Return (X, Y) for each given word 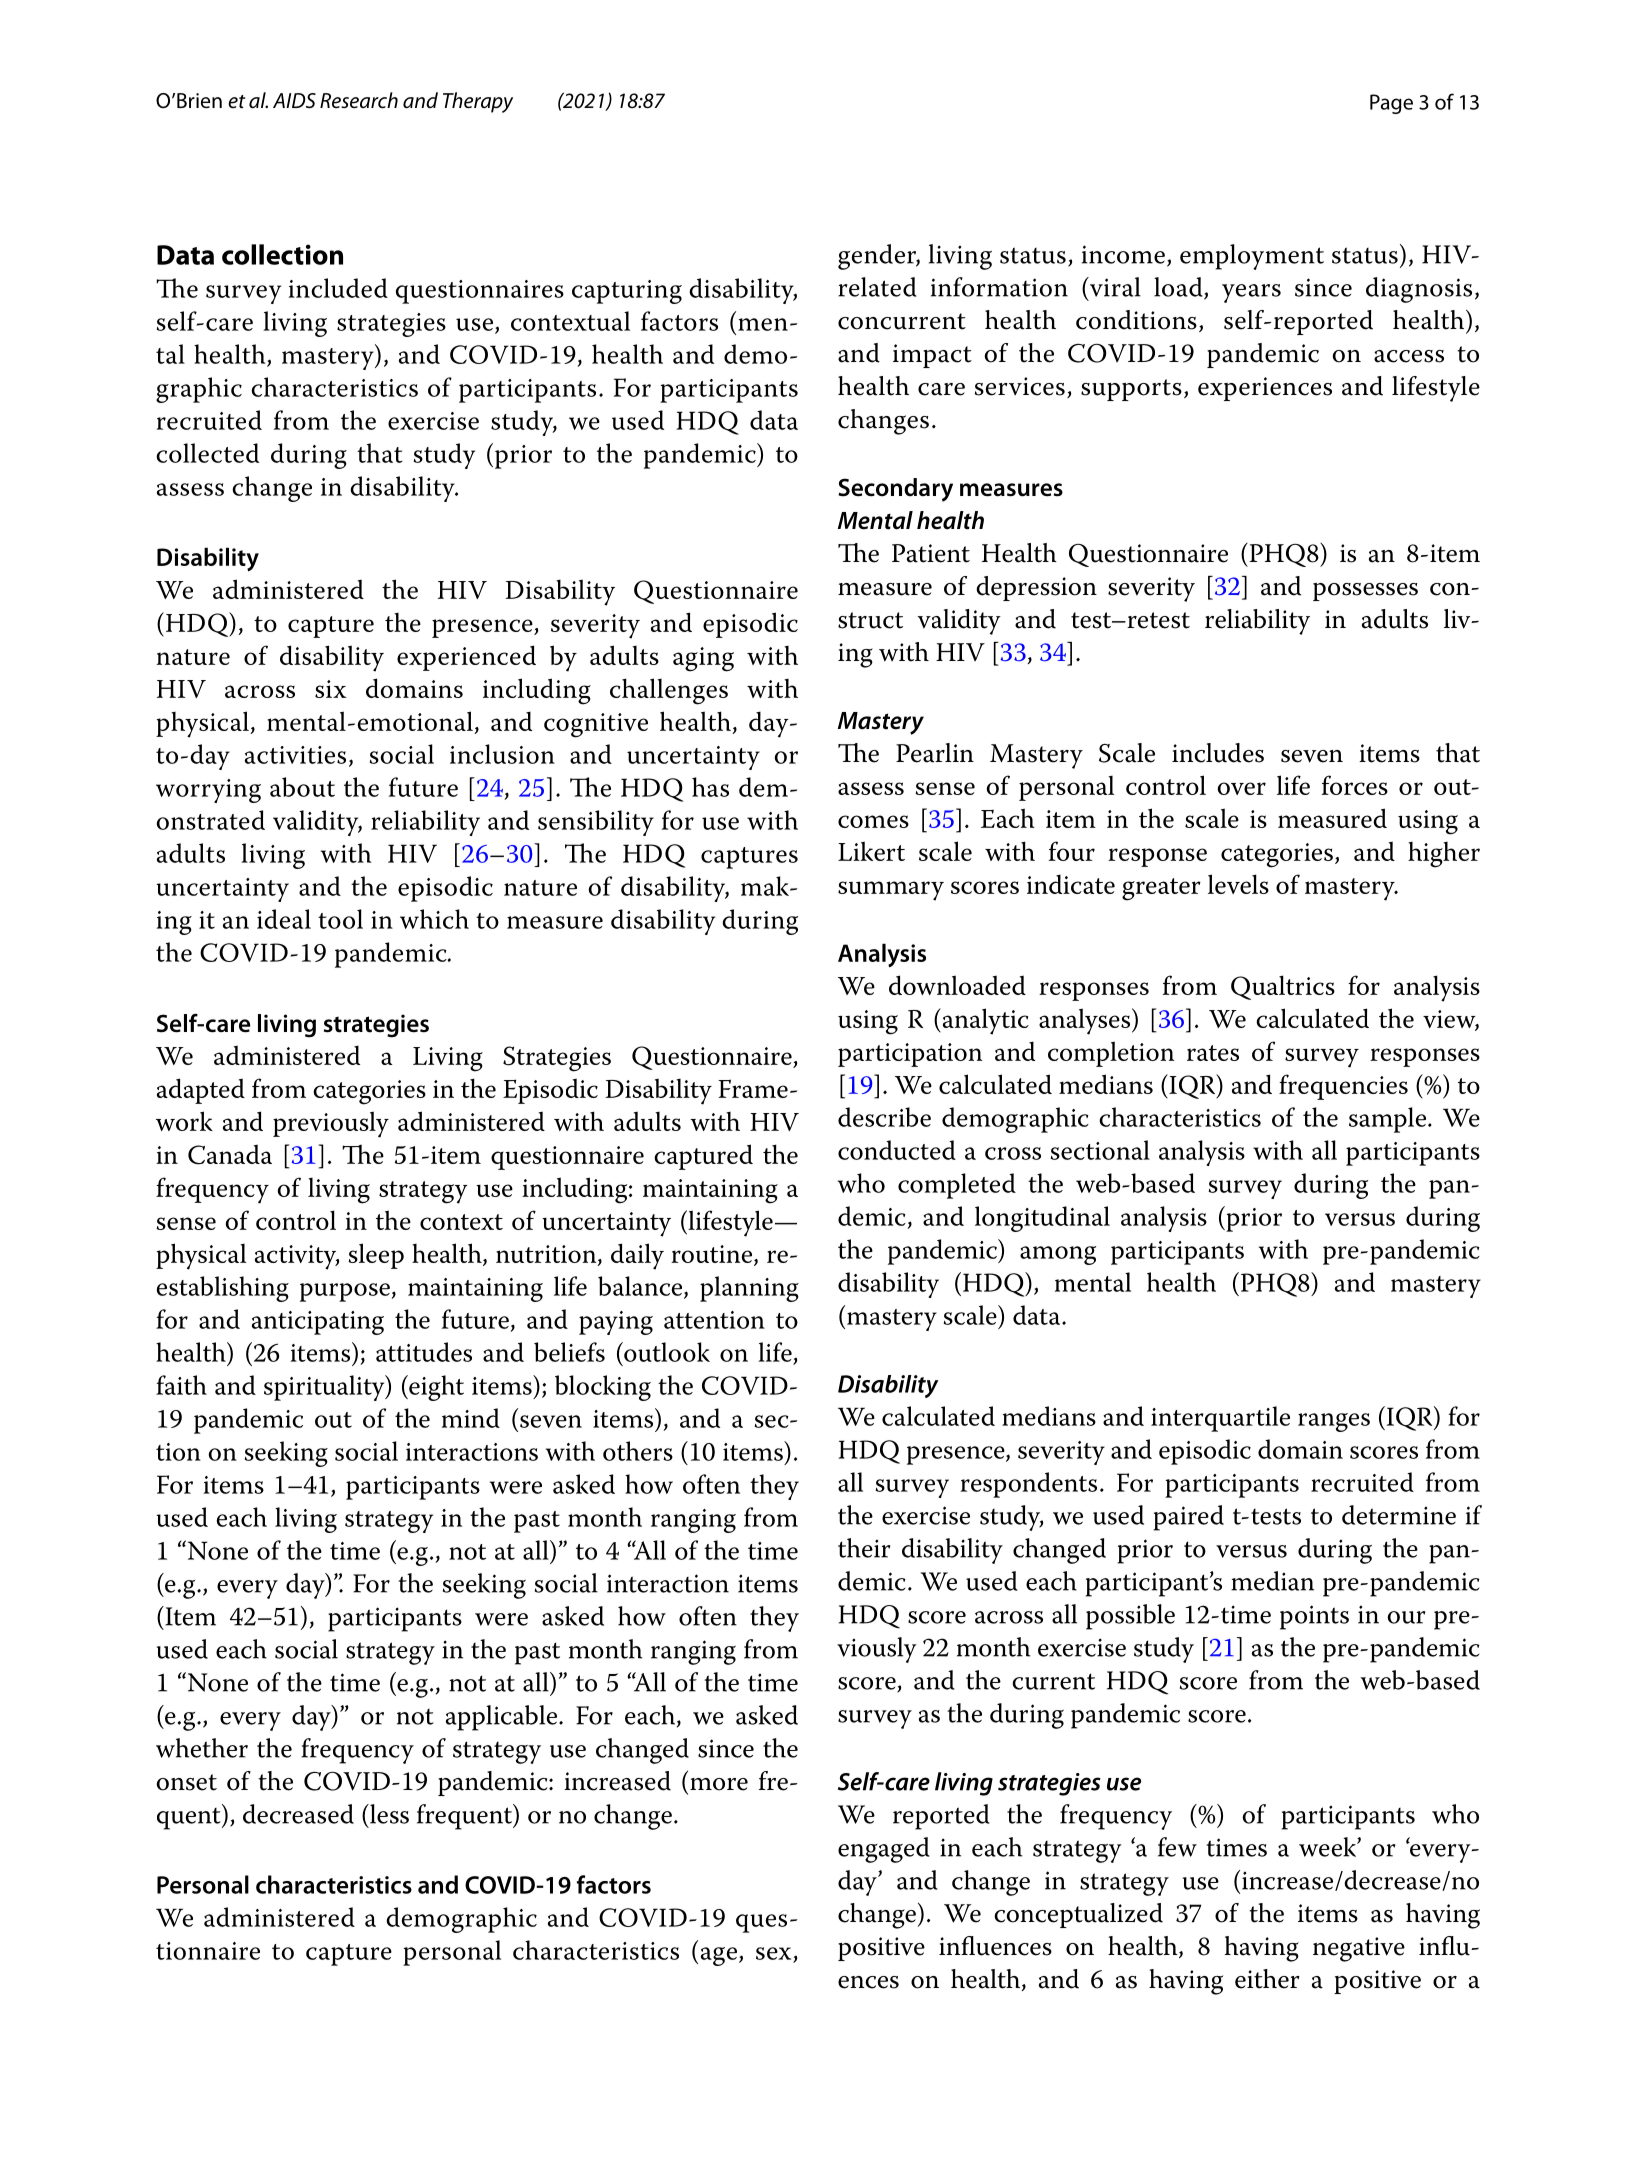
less (388, 1814)
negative (1359, 1949)
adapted (201, 1091)
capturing (627, 292)
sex (773, 1953)
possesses (1365, 592)
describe (884, 1117)
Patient (931, 553)
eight (435, 1388)
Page (1391, 104)
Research (359, 100)
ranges (1334, 1422)
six (331, 689)
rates (1213, 1053)
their (864, 1548)
